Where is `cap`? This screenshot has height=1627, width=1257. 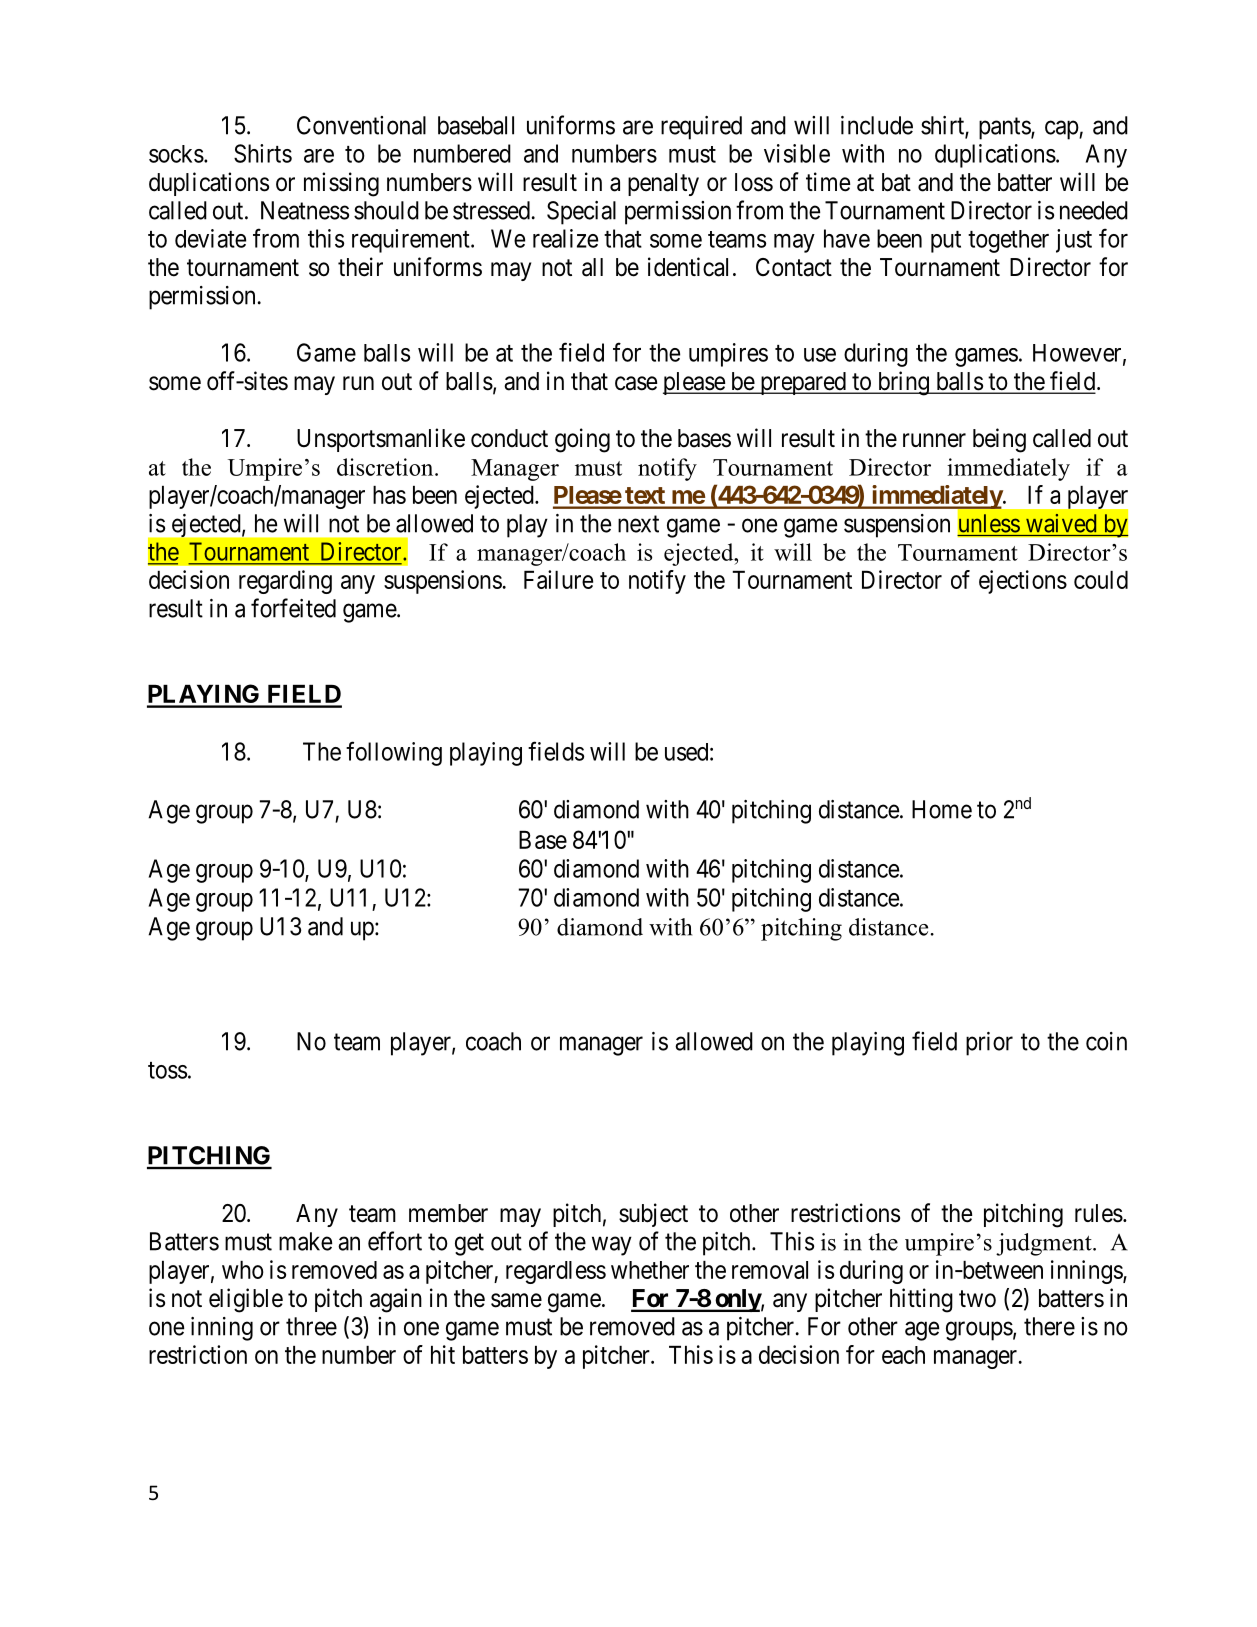 cap is located at coordinates (1062, 130).
